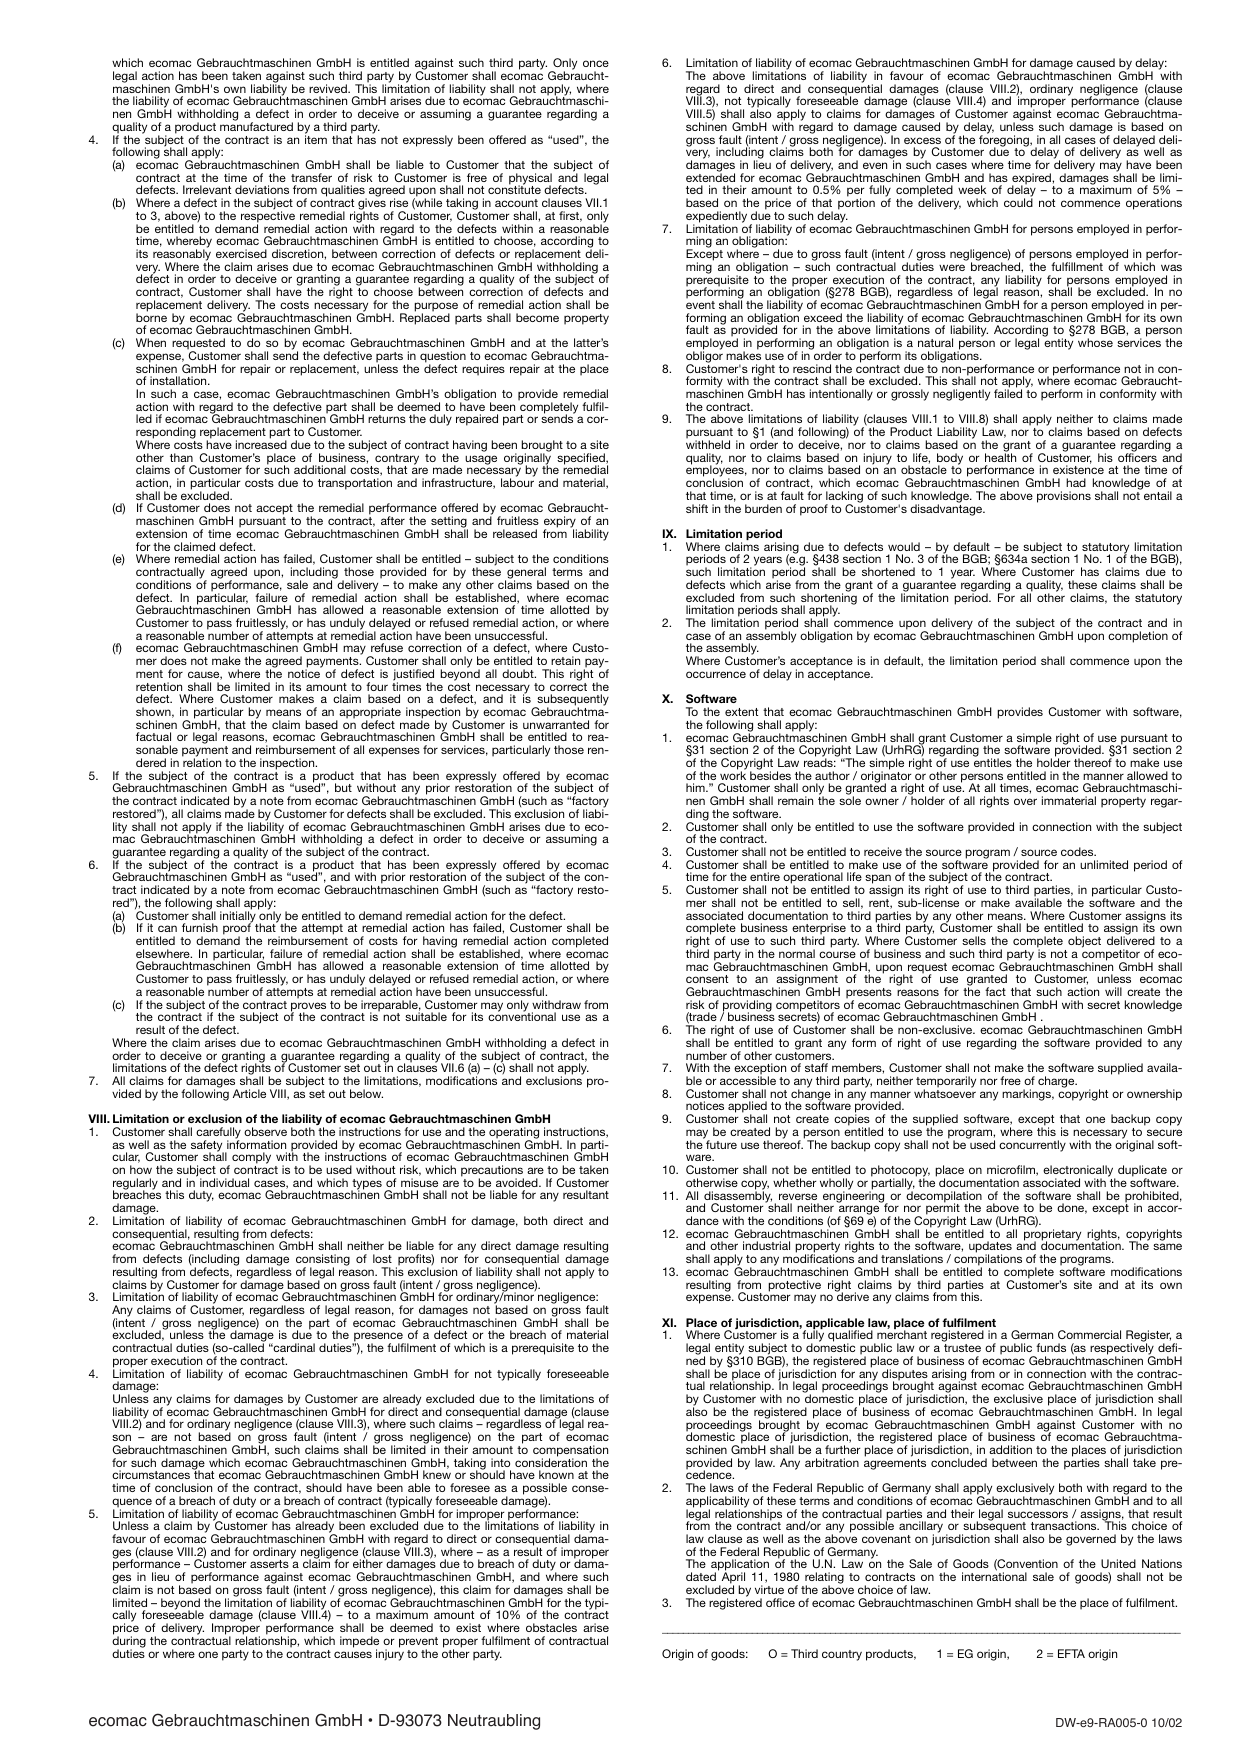  I want to click on codes, so click(1078, 851).
